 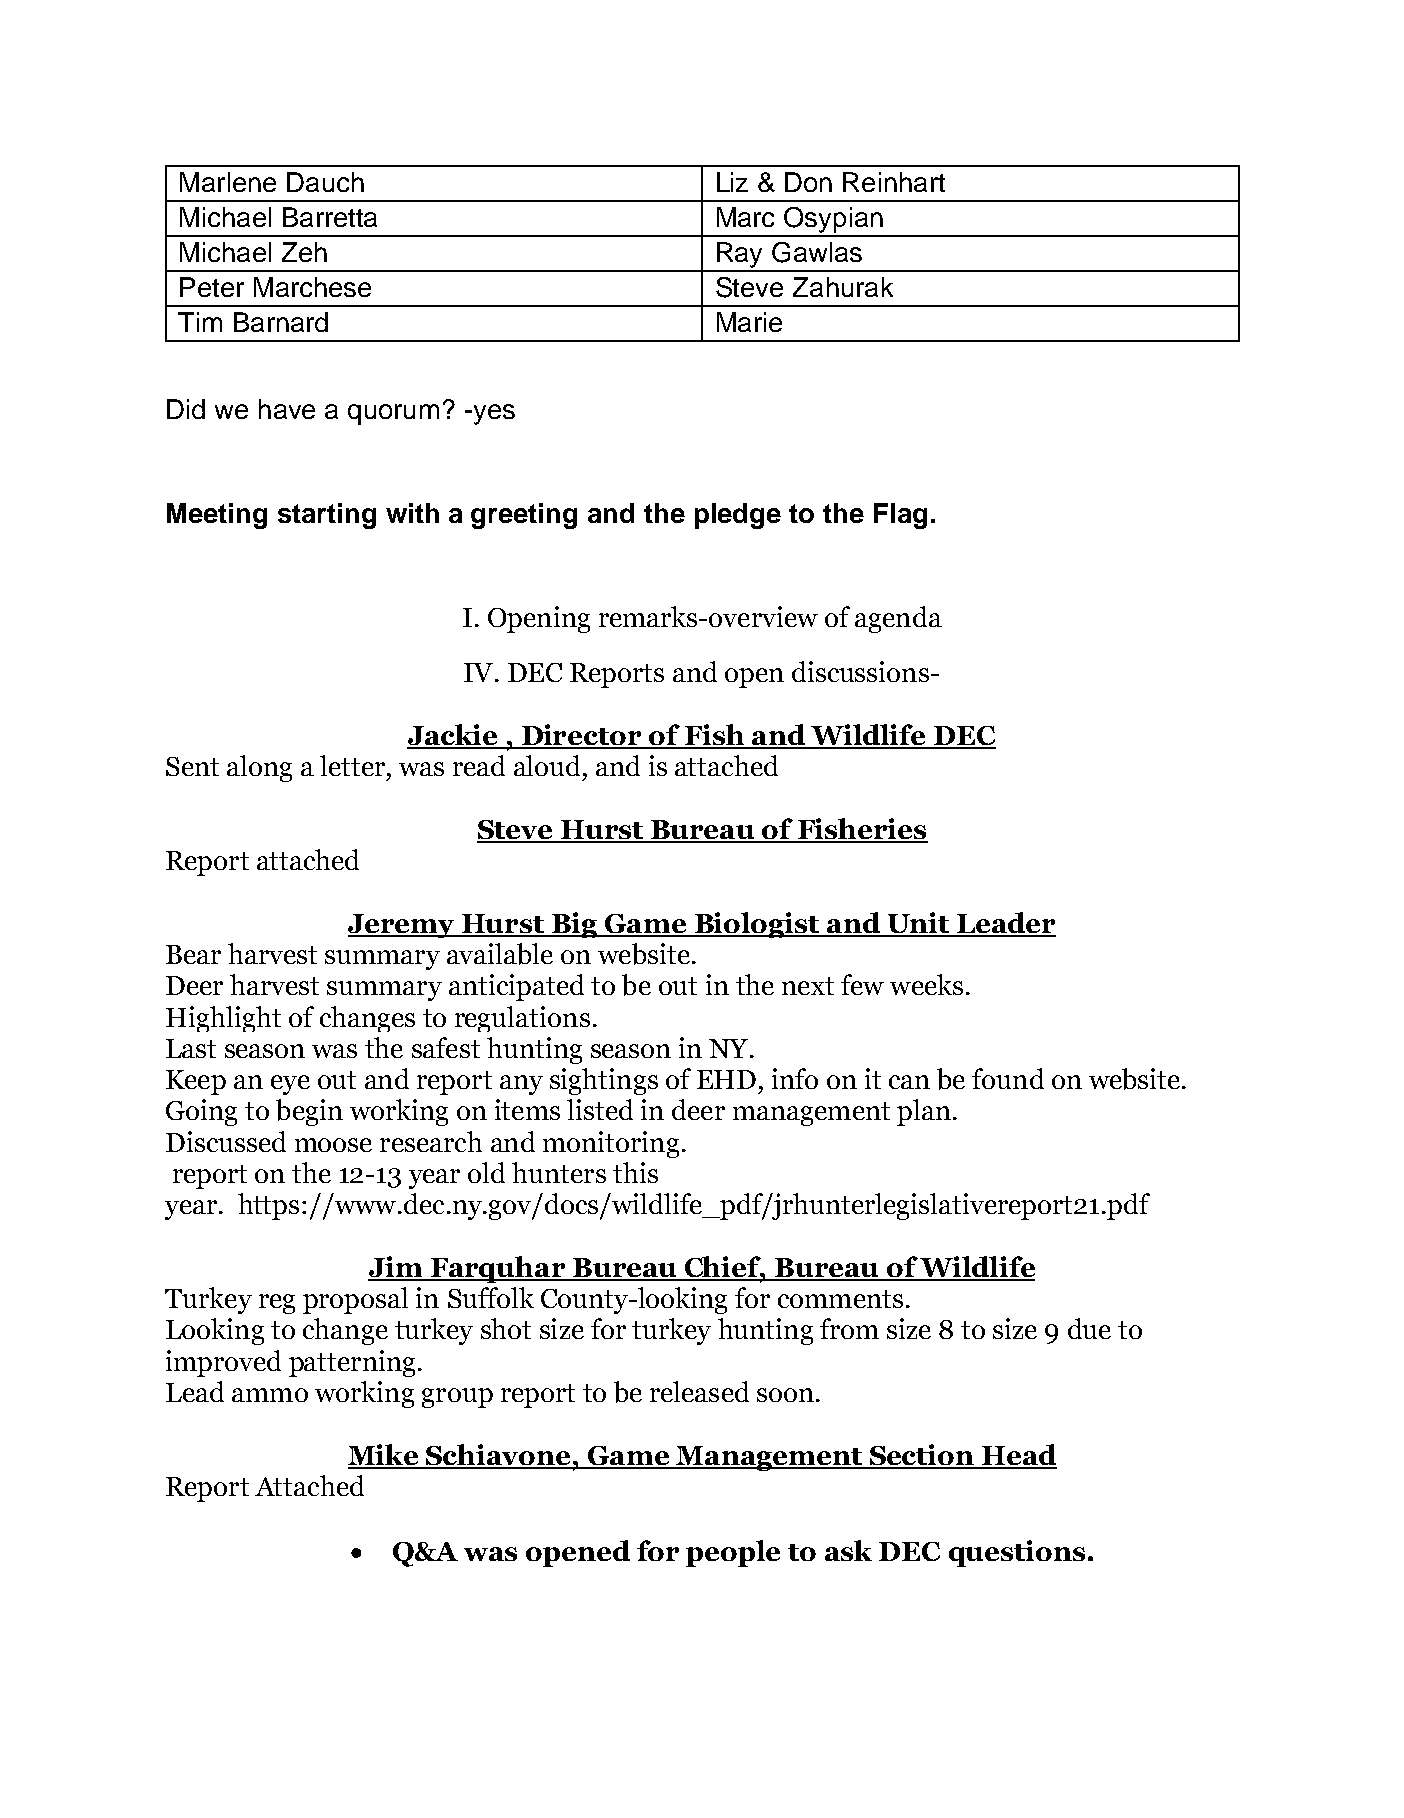 I want to click on along, so click(x=259, y=768).
